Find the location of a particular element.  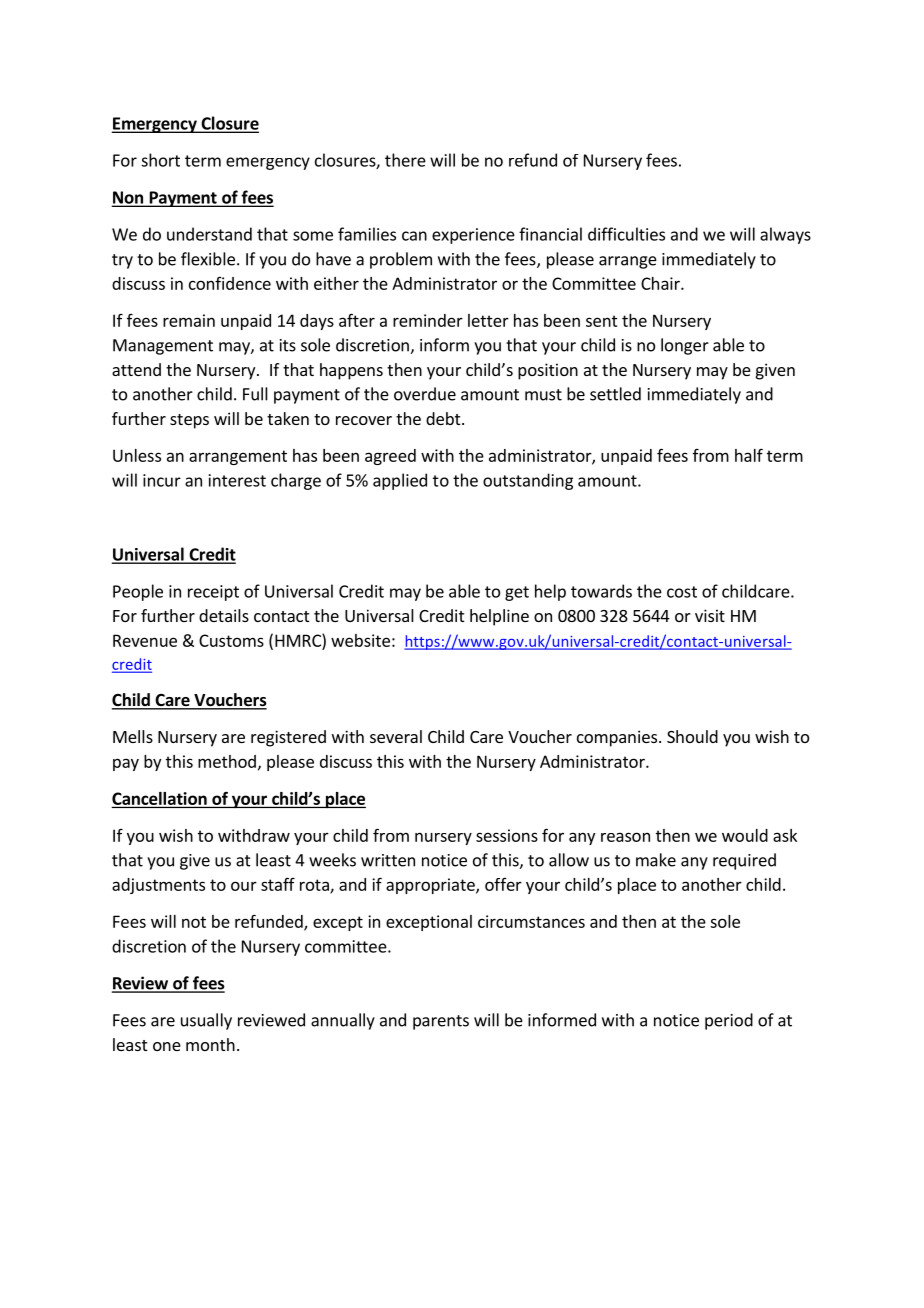

difficulties is located at coordinates (626, 234).
